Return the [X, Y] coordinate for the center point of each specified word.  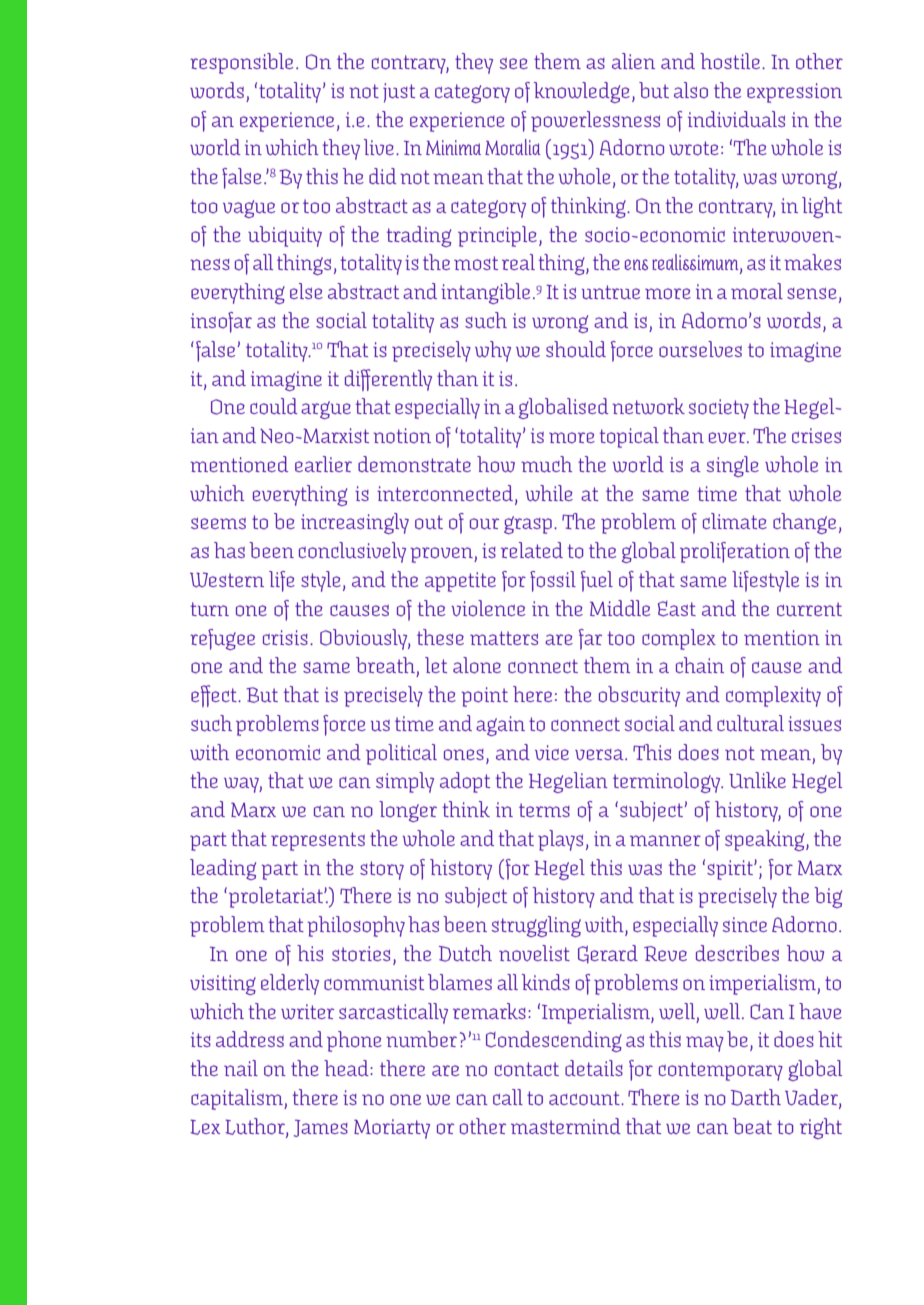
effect [215, 696]
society [719, 409]
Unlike [757, 780]
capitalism [238, 1099]
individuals [736, 119]
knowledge [582, 92]
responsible [241, 63]
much [546, 464]
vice [552, 752]
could [274, 406]
